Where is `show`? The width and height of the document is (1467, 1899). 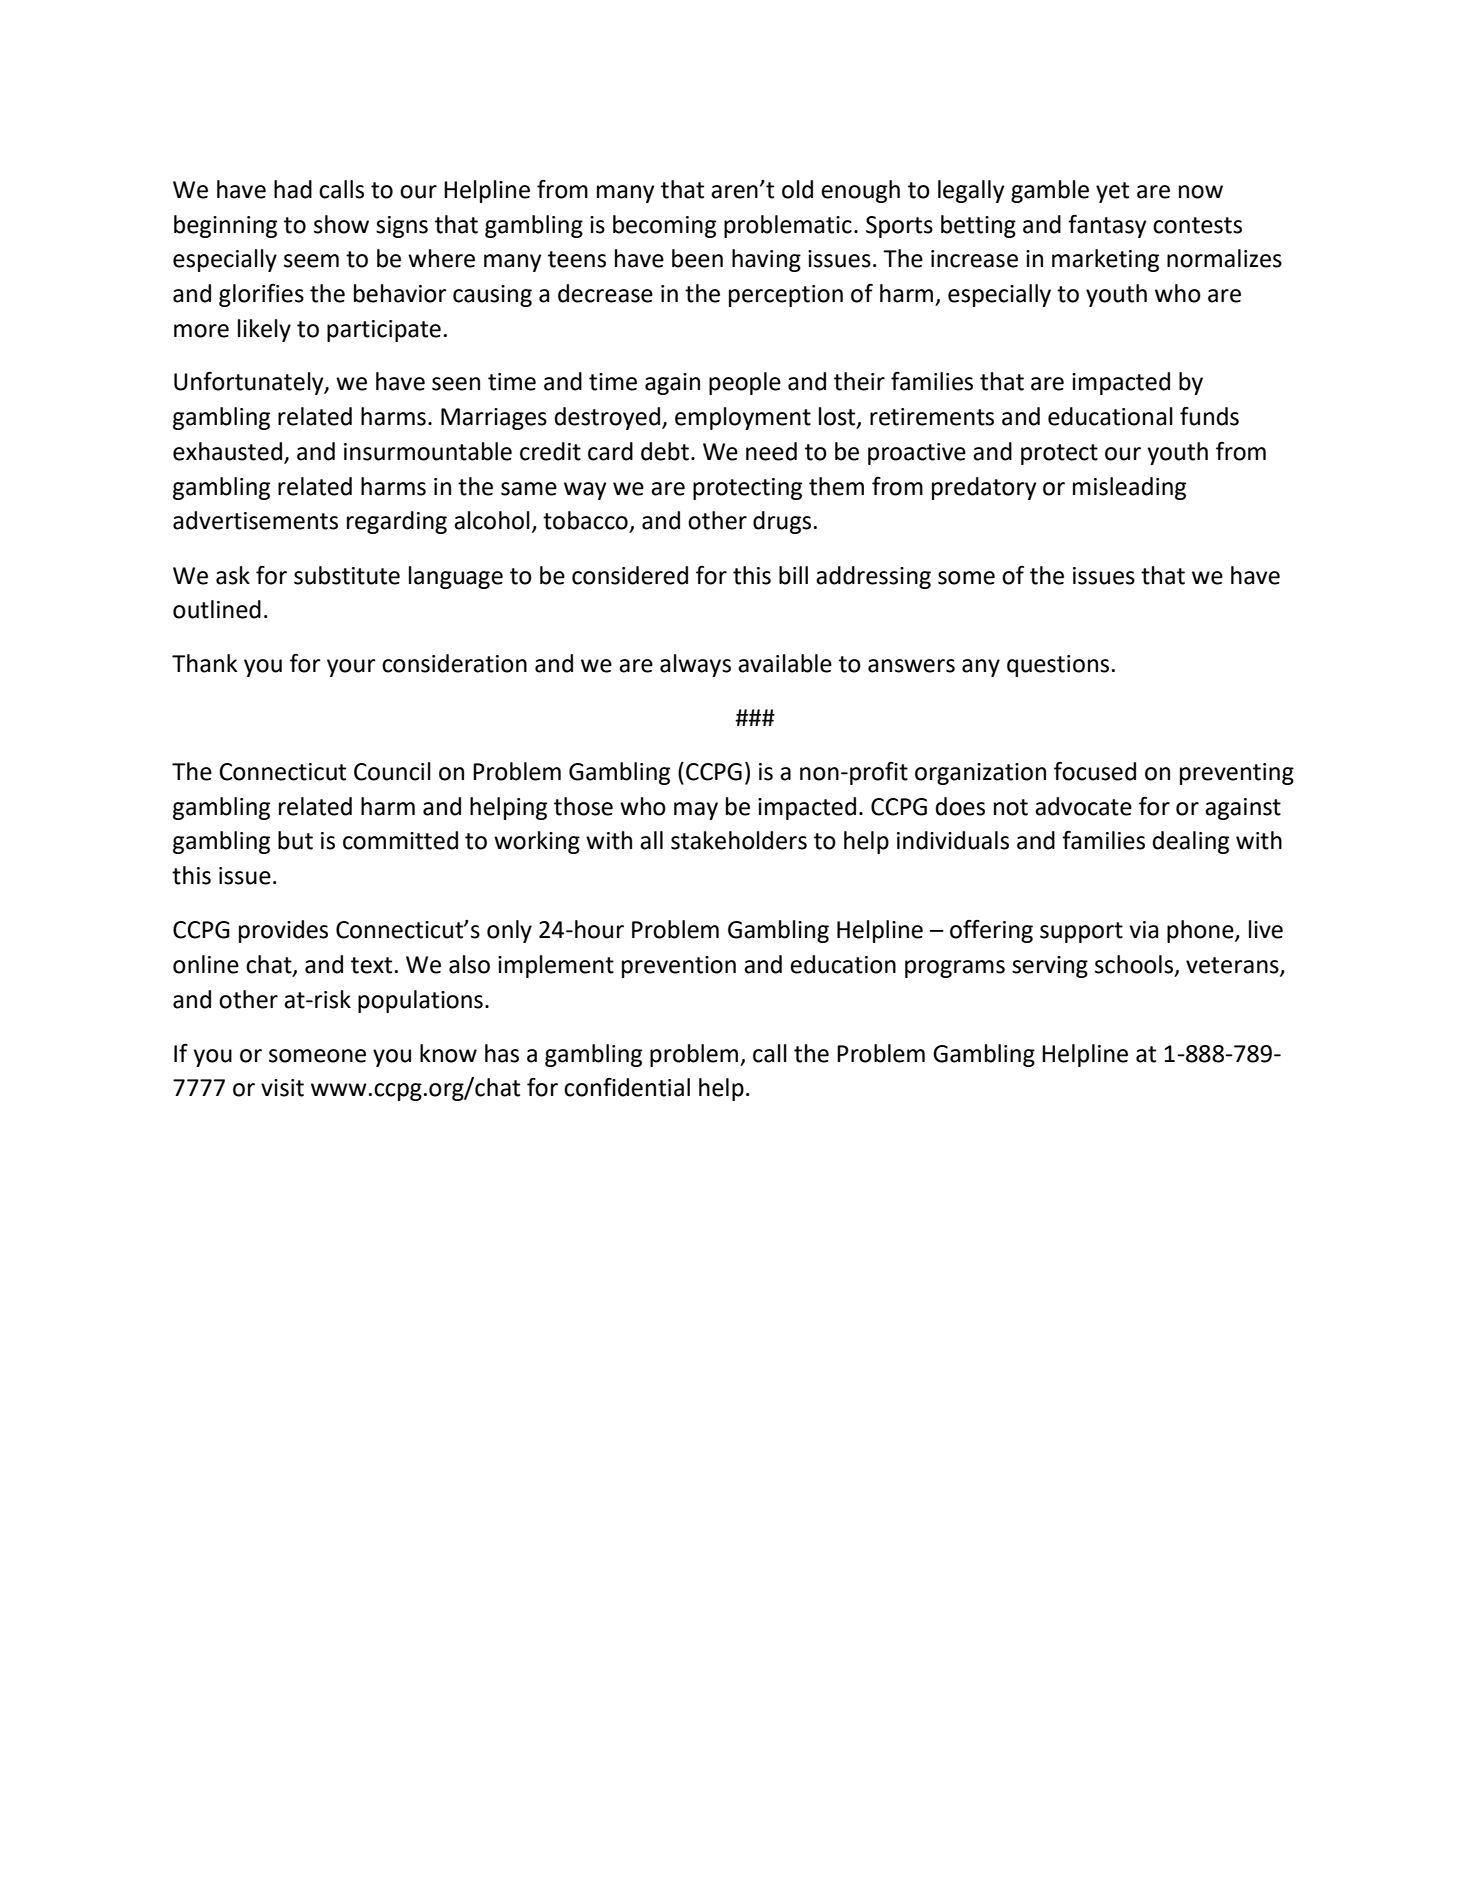 show is located at coordinates (341, 224).
